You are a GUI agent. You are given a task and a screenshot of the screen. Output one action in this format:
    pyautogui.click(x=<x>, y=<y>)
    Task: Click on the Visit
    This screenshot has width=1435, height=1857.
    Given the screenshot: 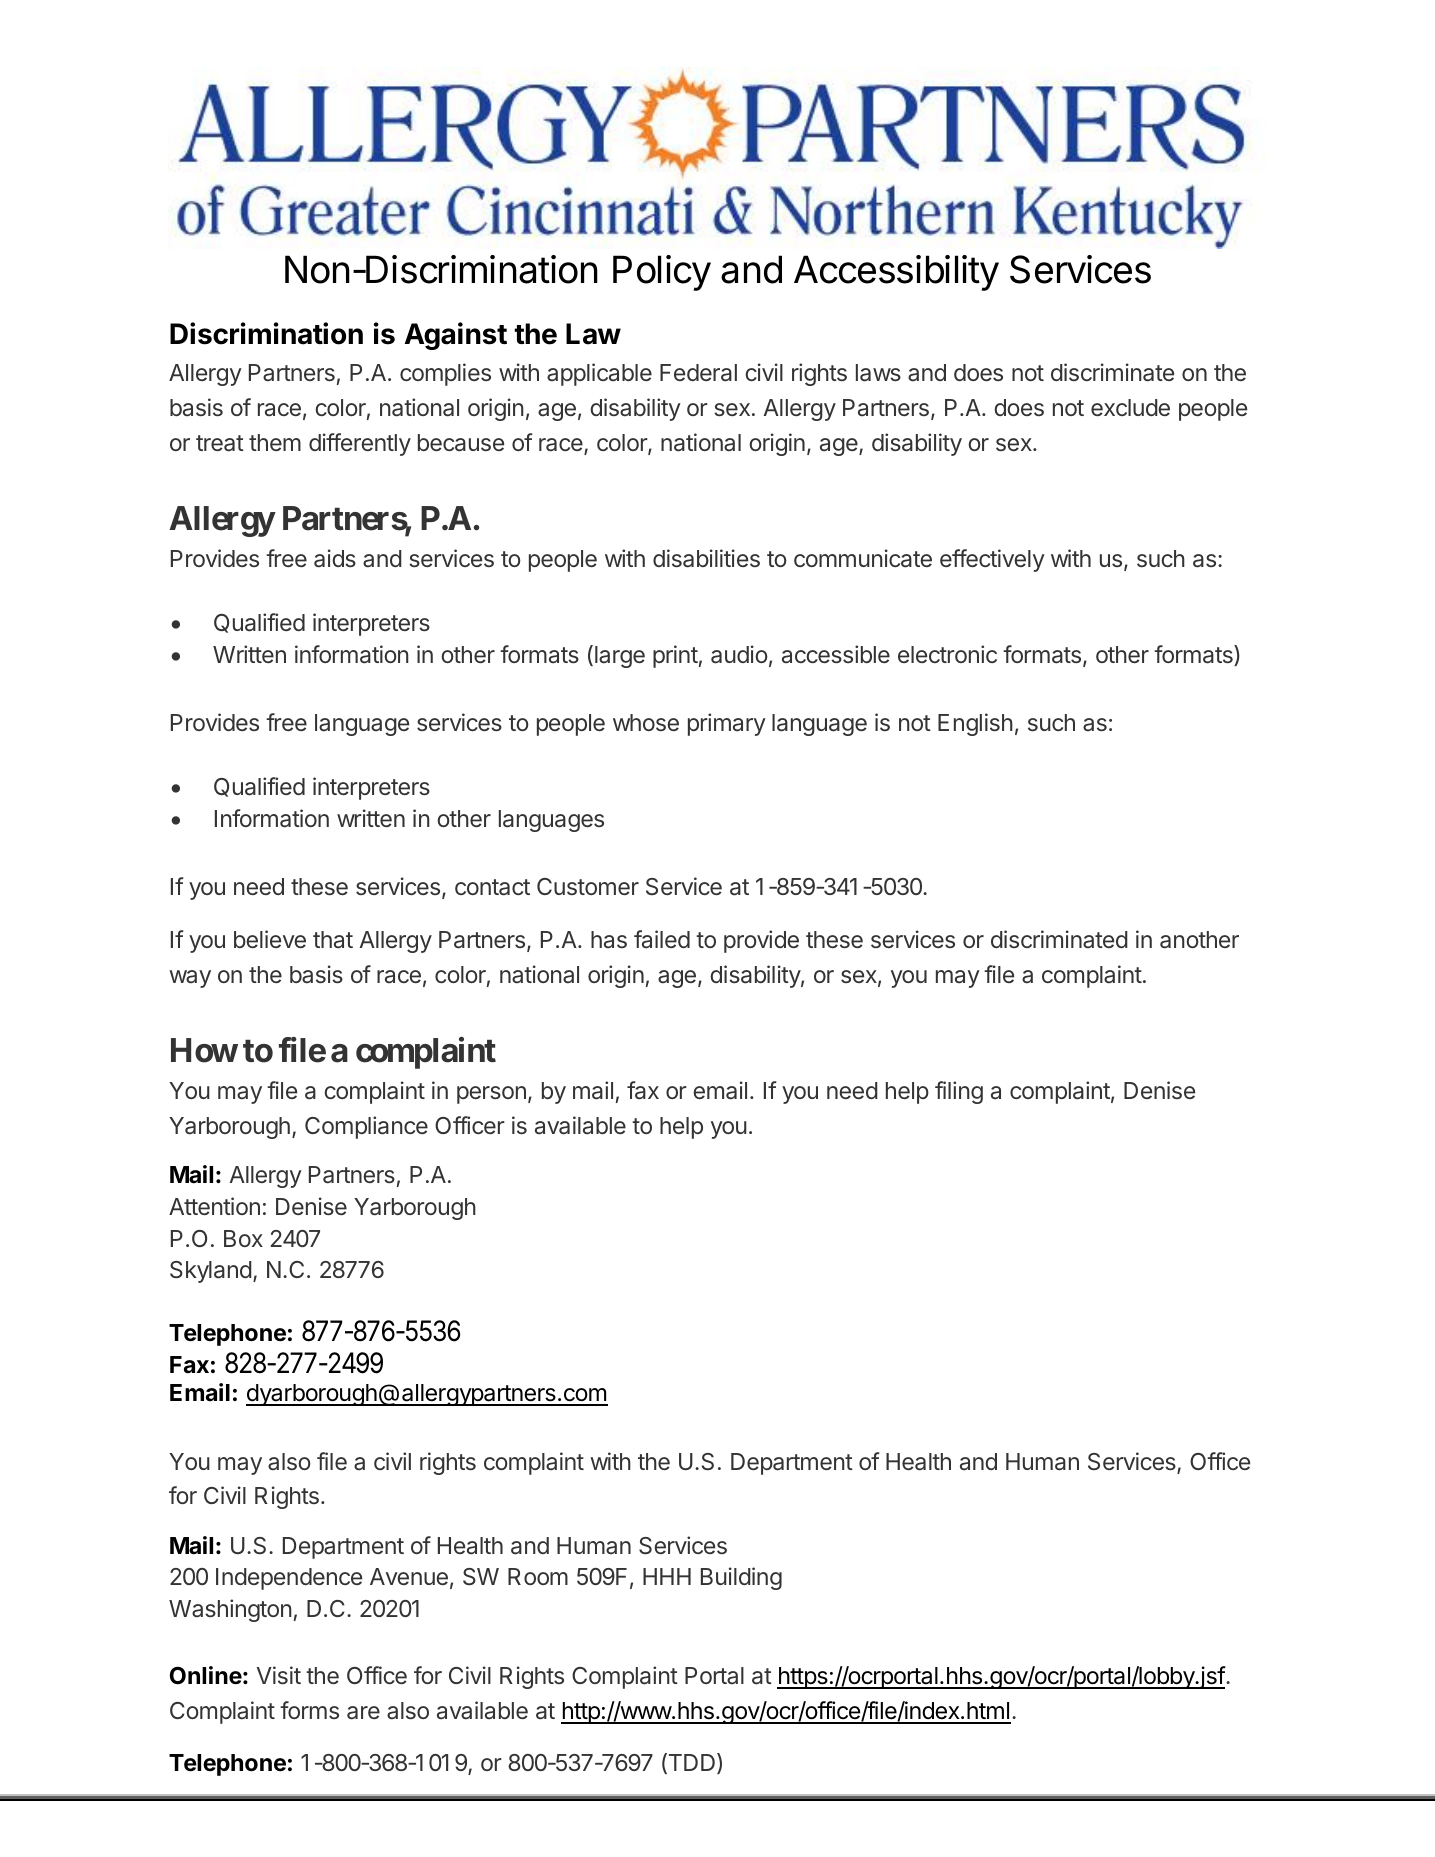 What is the action you would take?
    pyautogui.click(x=279, y=1675)
